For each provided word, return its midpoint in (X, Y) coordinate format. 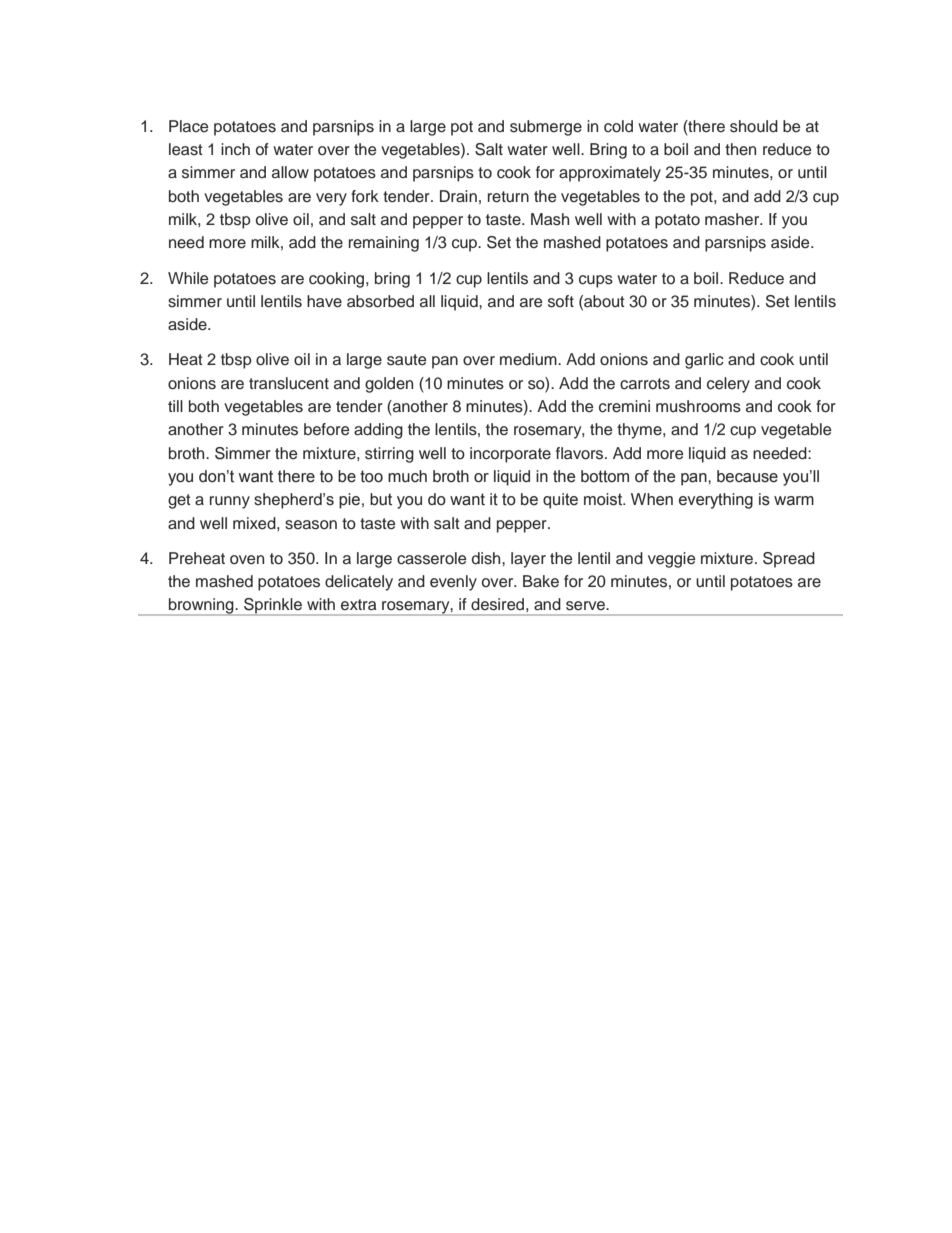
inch (235, 149)
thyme (640, 431)
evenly (453, 583)
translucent (289, 383)
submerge (546, 128)
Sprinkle (273, 607)
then (740, 149)
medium (529, 359)
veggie (671, 560)
